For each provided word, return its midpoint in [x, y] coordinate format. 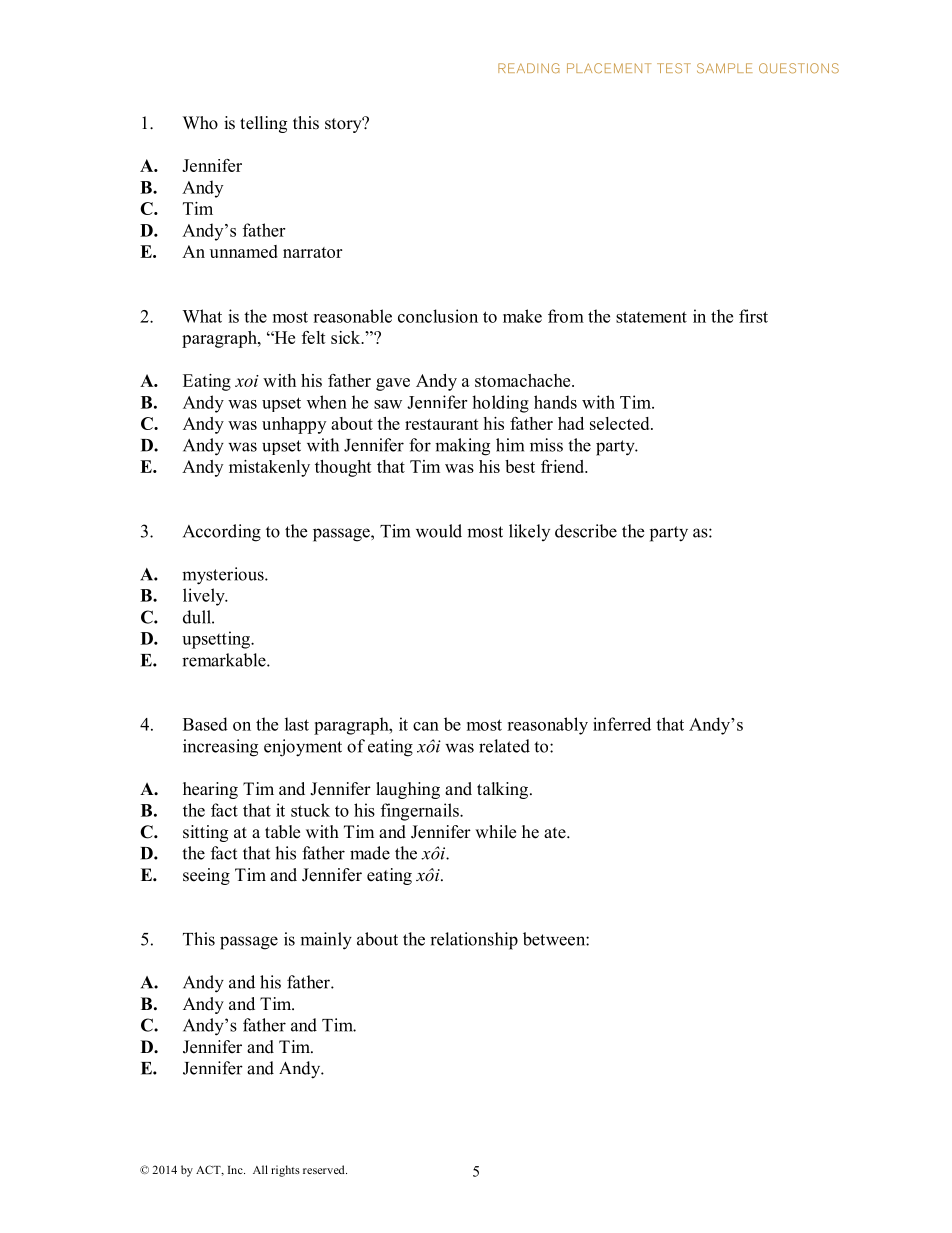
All [260, 1169]
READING [529, 68]
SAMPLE [724, 68]
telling [263, 124]
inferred [622, 724]
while [495, 832]
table [282, 832]
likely [529, 532]
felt [314, 337]
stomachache [524, 380]
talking [504, 790]
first [753, 316]
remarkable [225, 660]
